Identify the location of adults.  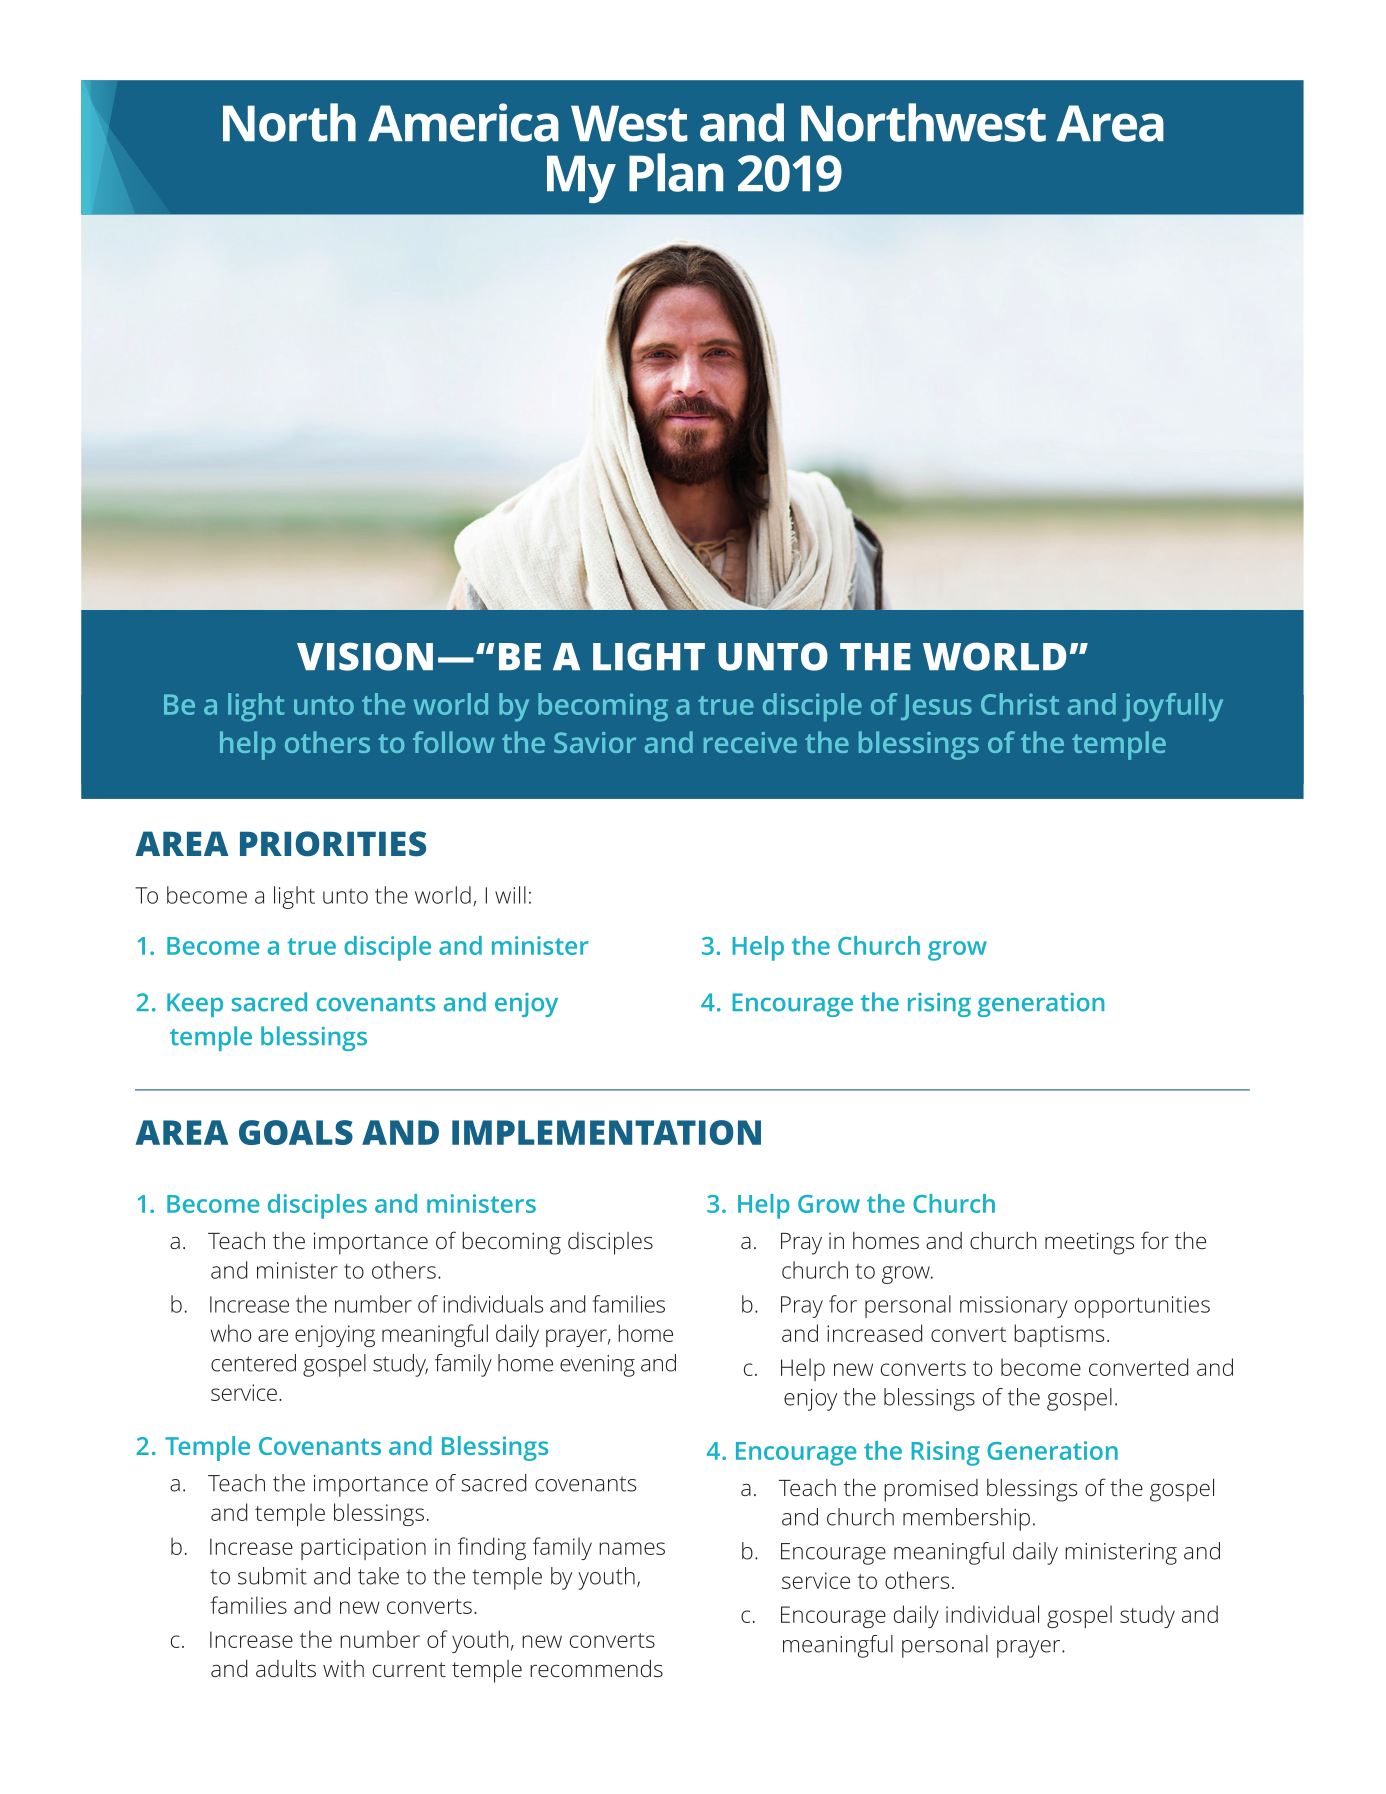
(286, 1668).
